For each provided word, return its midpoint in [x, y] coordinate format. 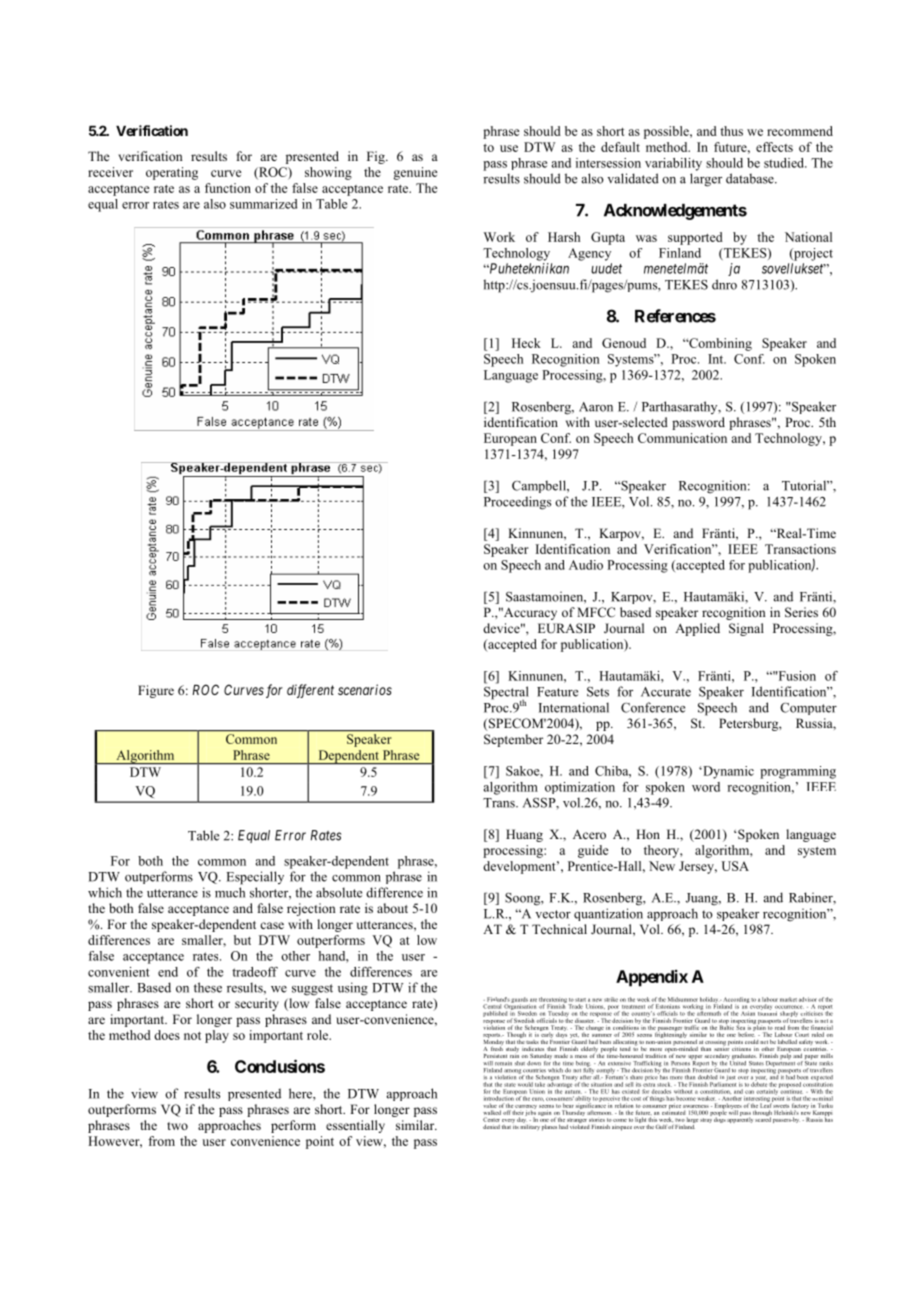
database [751, 178]
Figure [156, 691]
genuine [415, 173]
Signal [746, 629]
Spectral [506, 694]
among [512, 1072]
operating [172, 173]
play [217, 1036]
